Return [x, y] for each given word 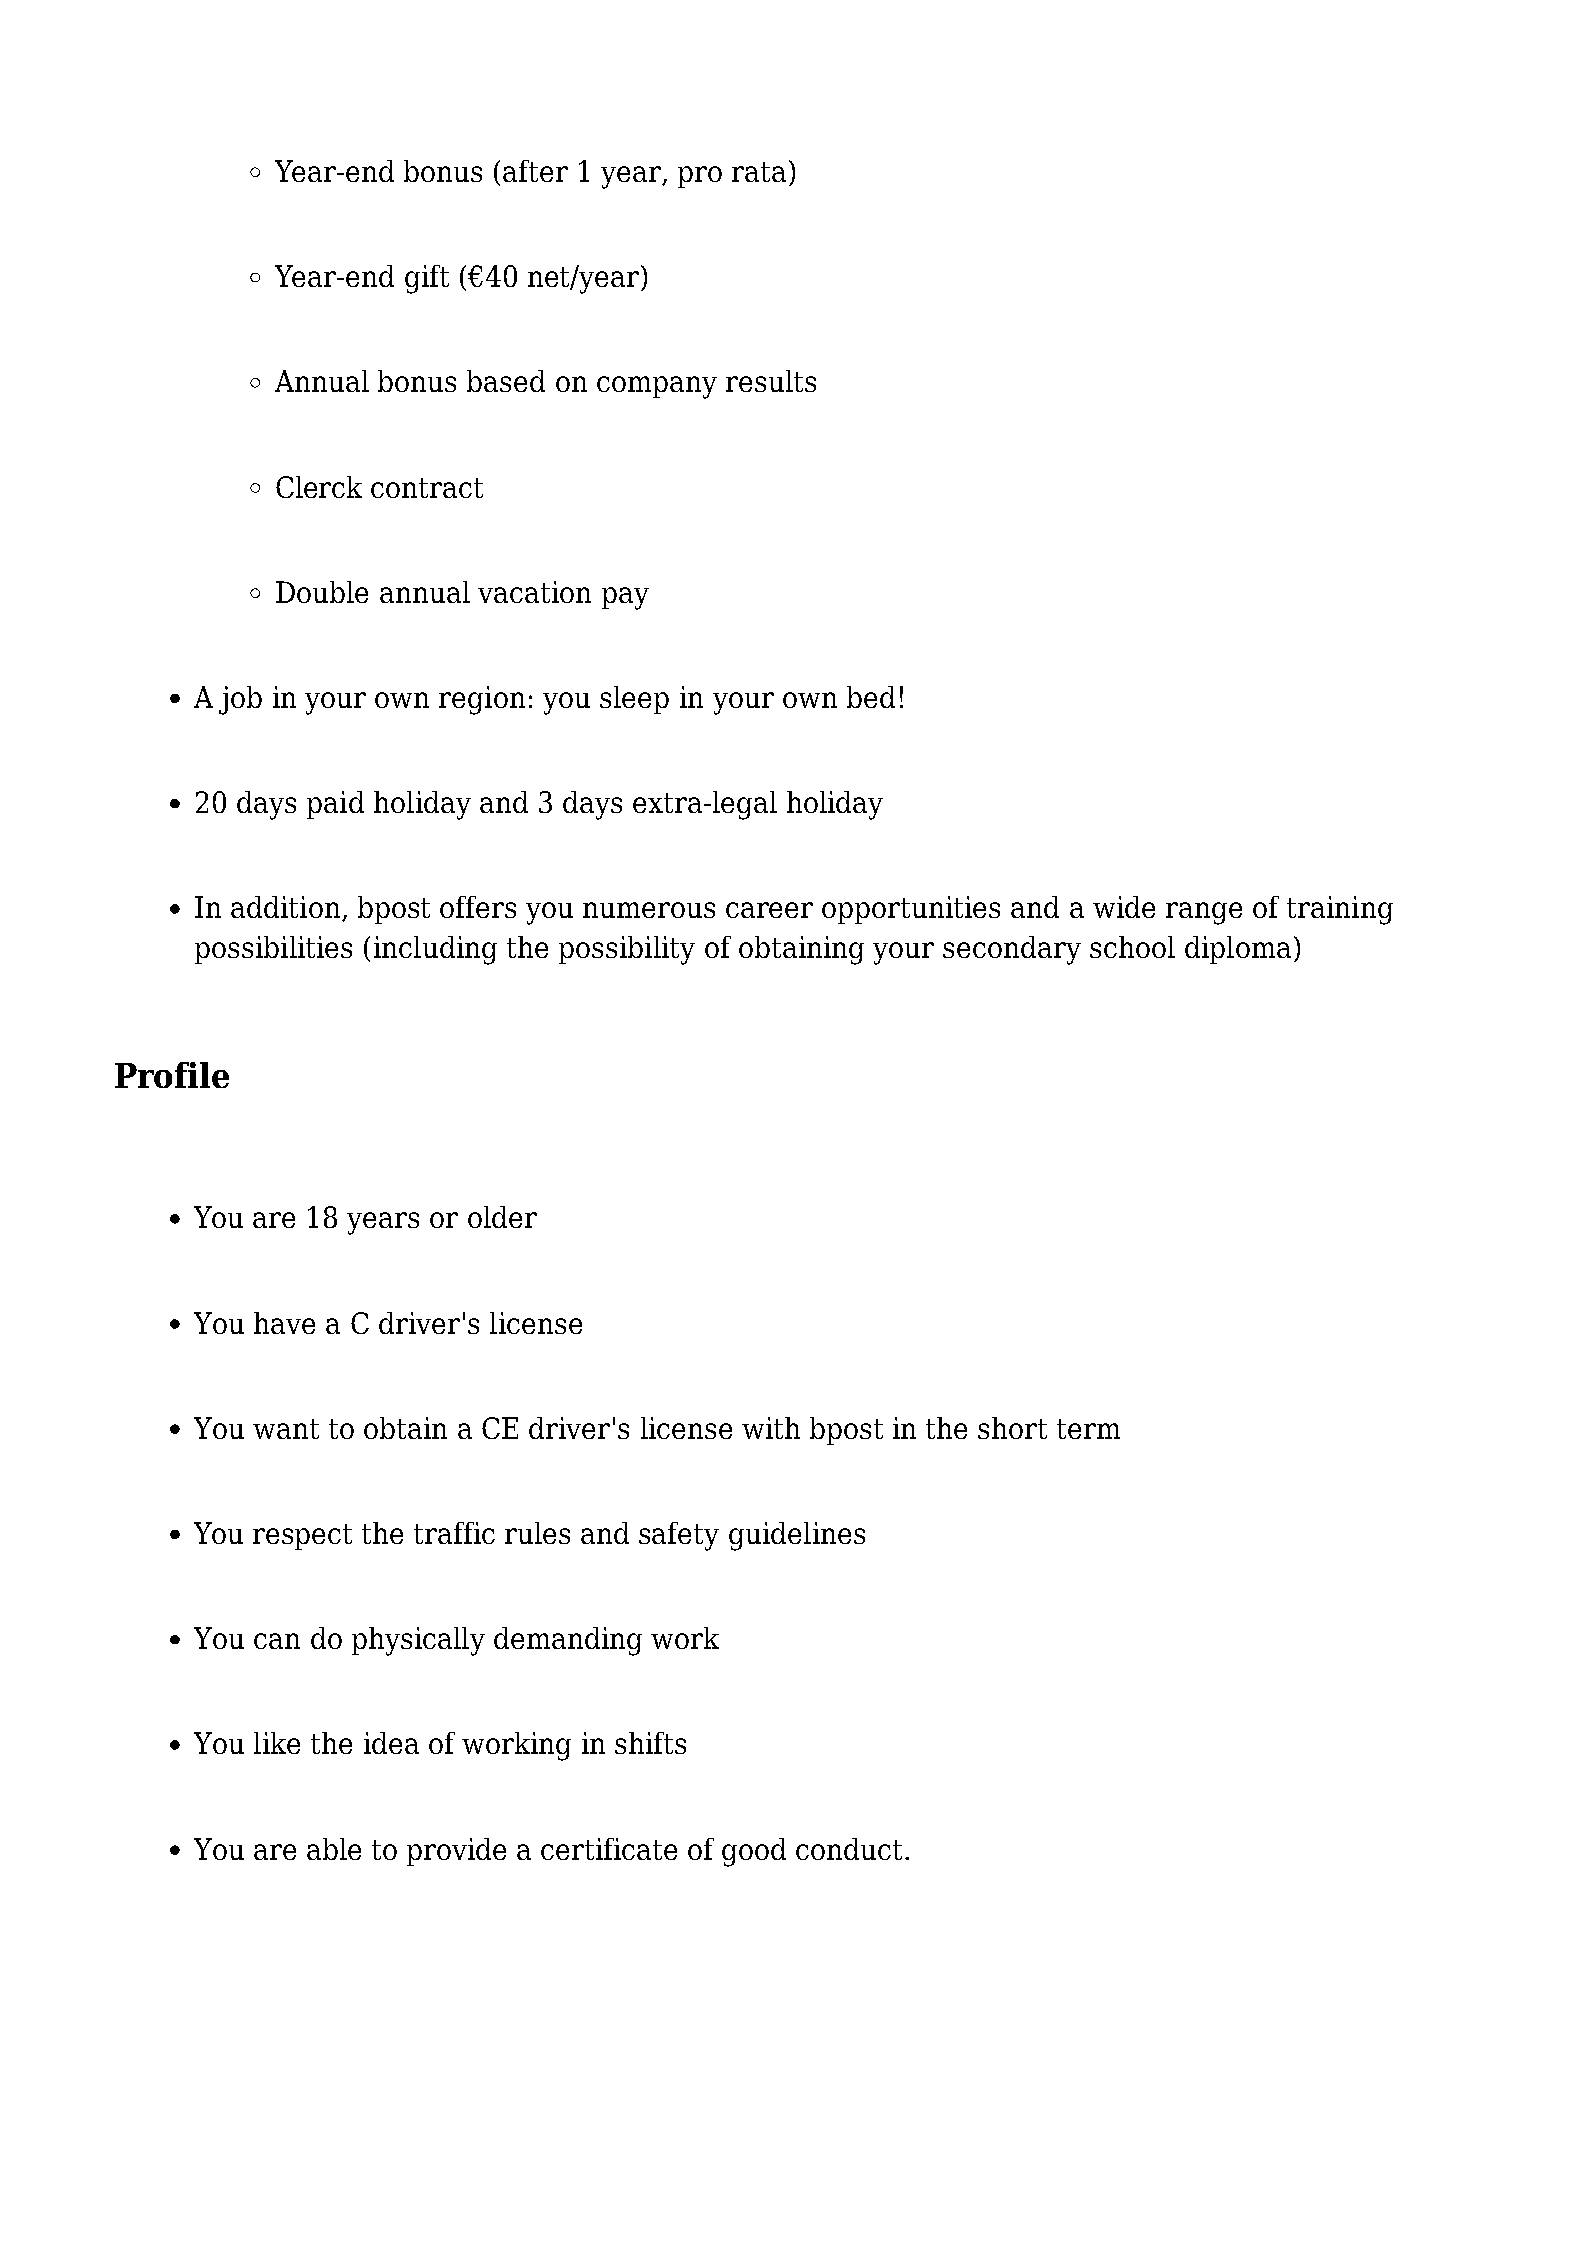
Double [322, 592]
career [769, 910]
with [771, 1428]
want [286, 1429]
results [771, 381]
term [1088, 1429]
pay [625, 598]
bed [871, 697]
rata [759, 172]
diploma [1238, 950]
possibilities [273, 950]
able [334, 1849]
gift [427, 279]
